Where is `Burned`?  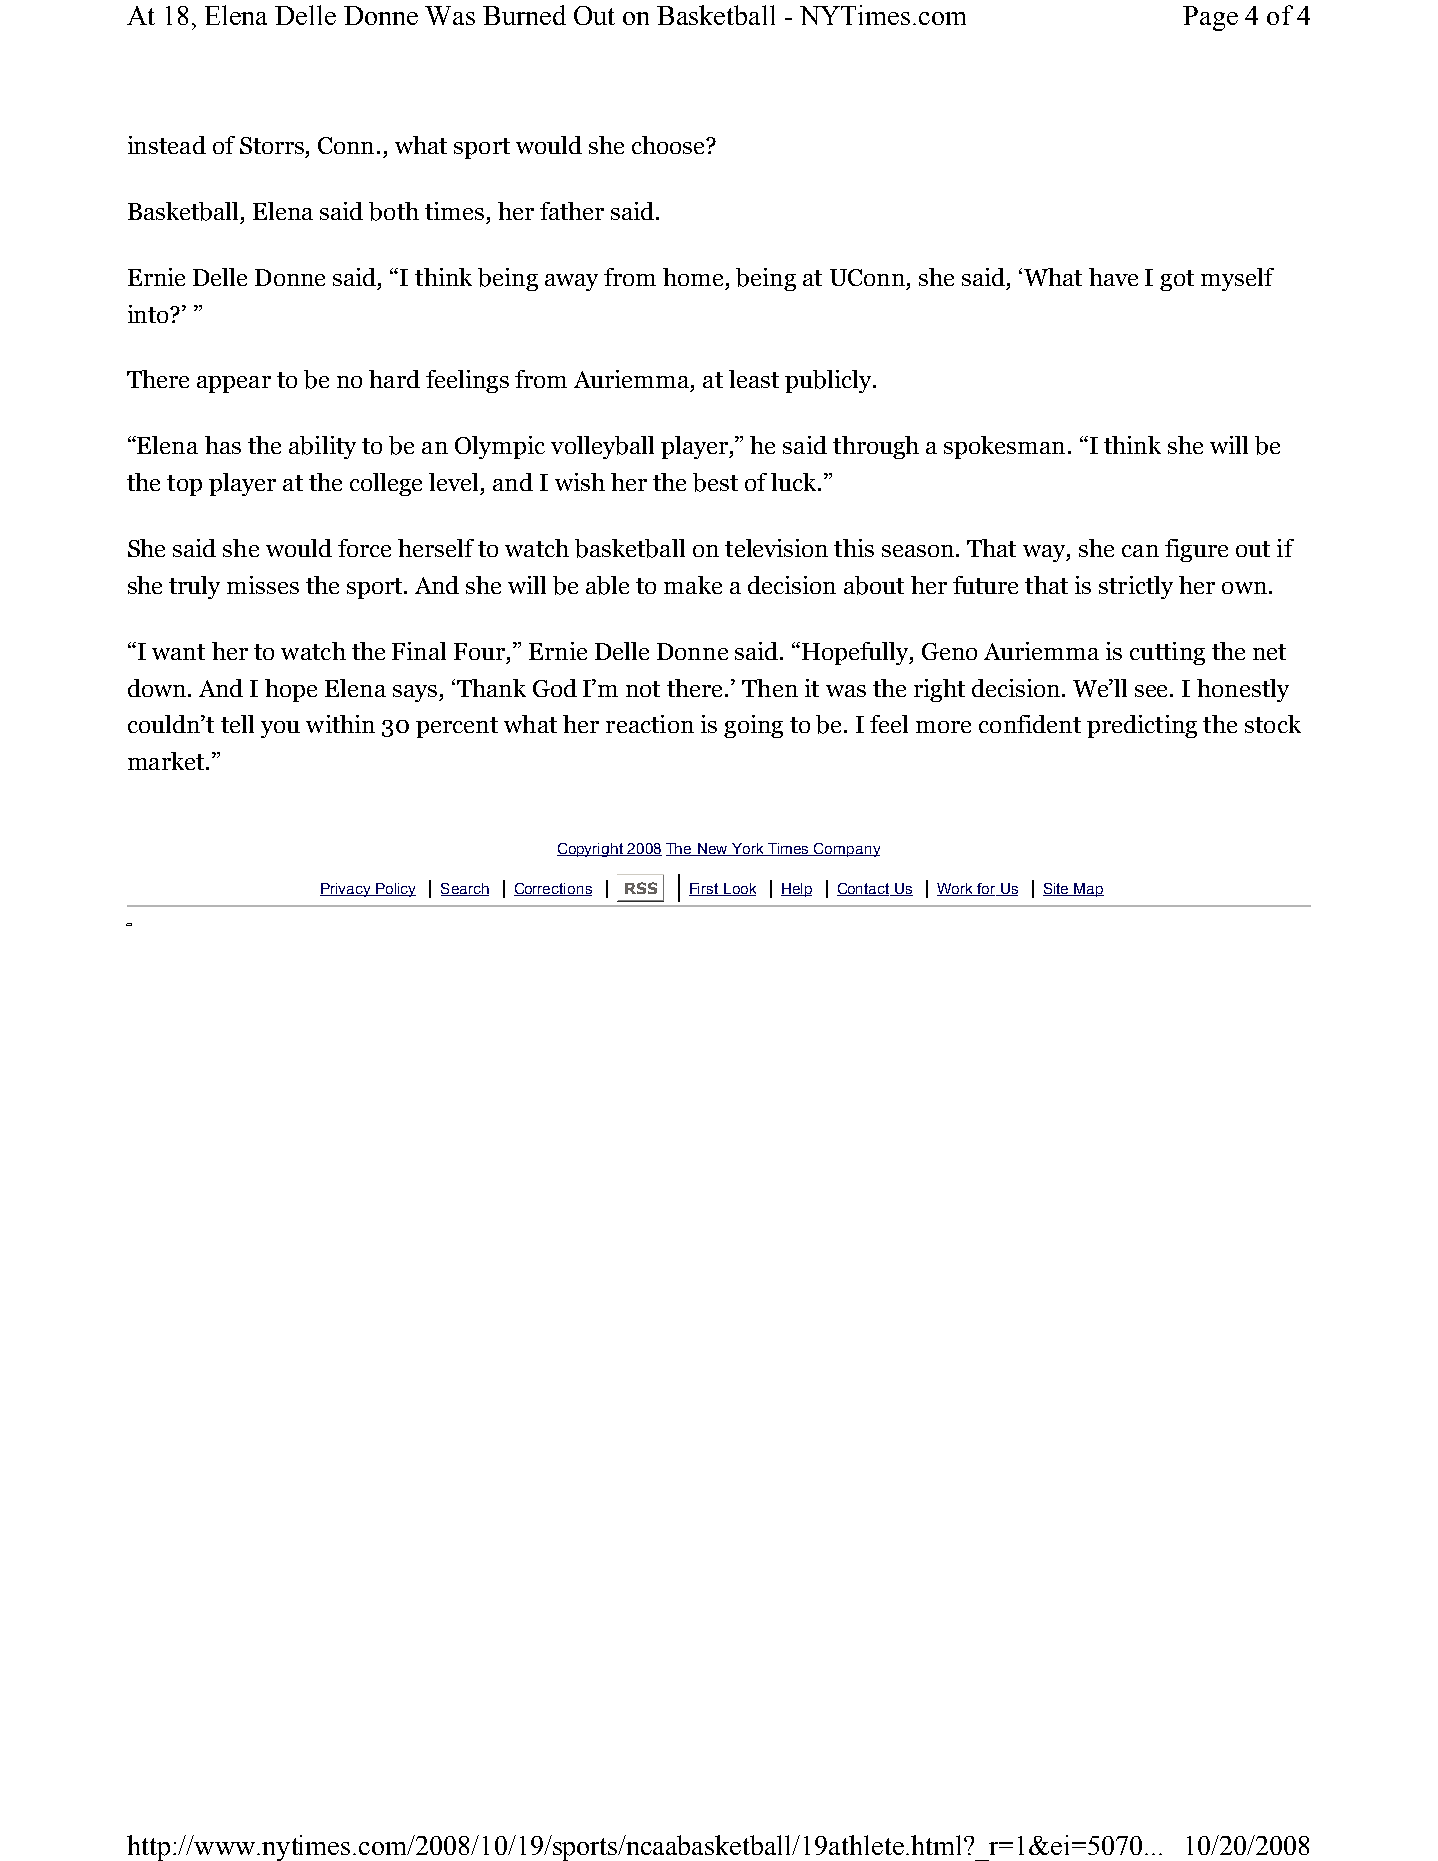
Burned is located at coordinates (524, 15).
